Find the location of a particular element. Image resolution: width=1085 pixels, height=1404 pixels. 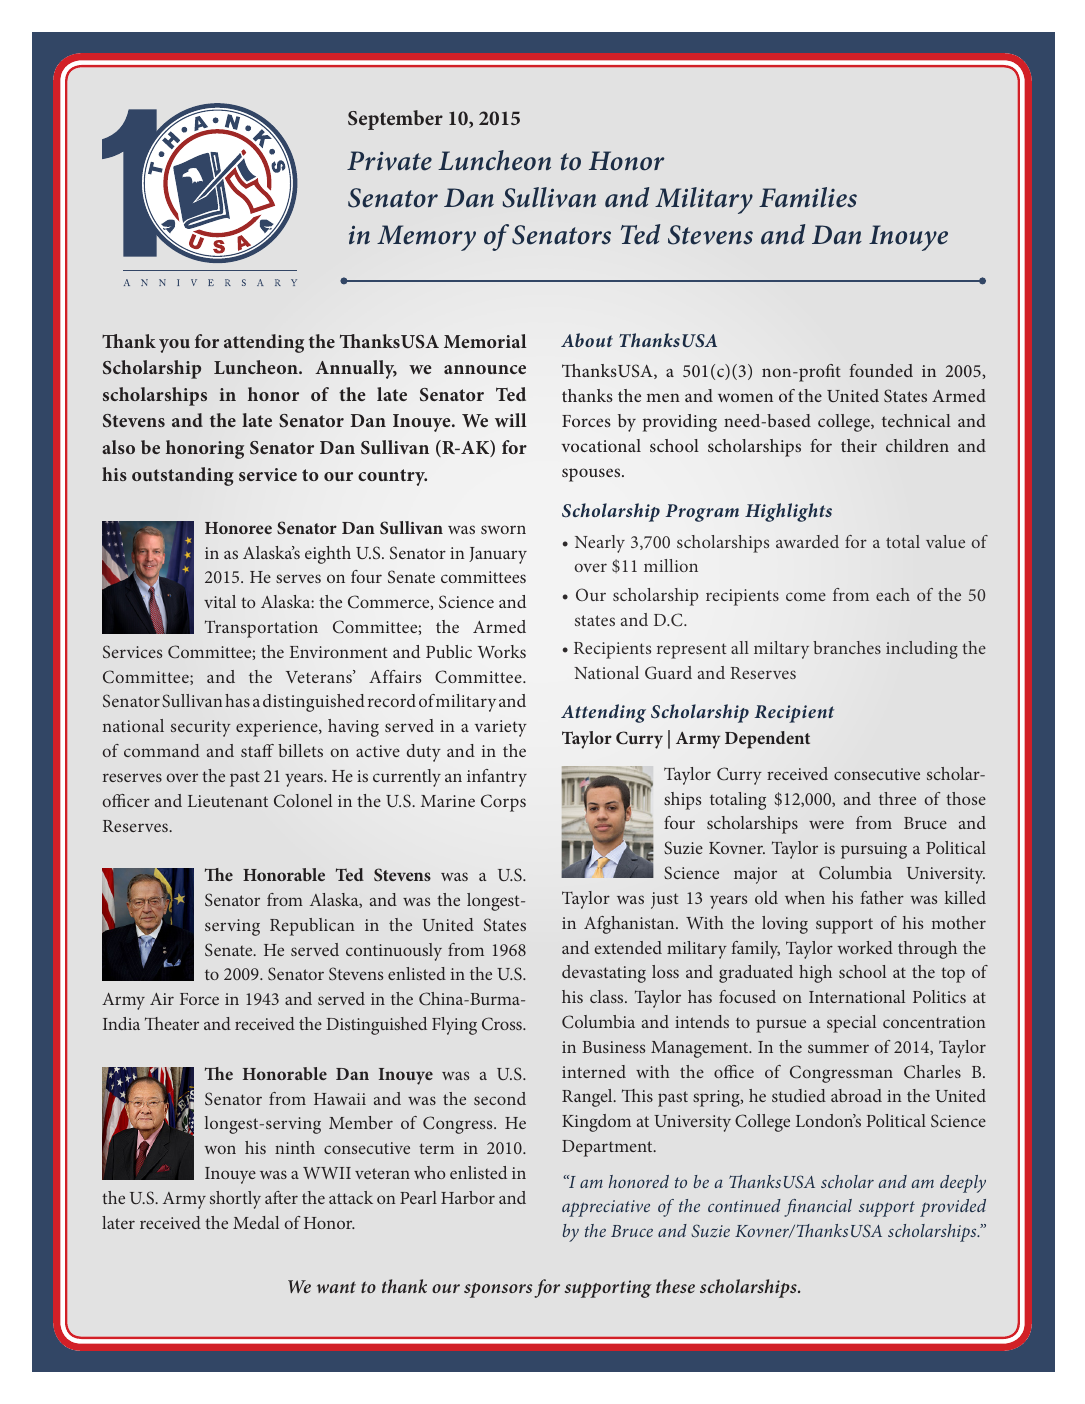

January is located at coordinates (498, 555).
